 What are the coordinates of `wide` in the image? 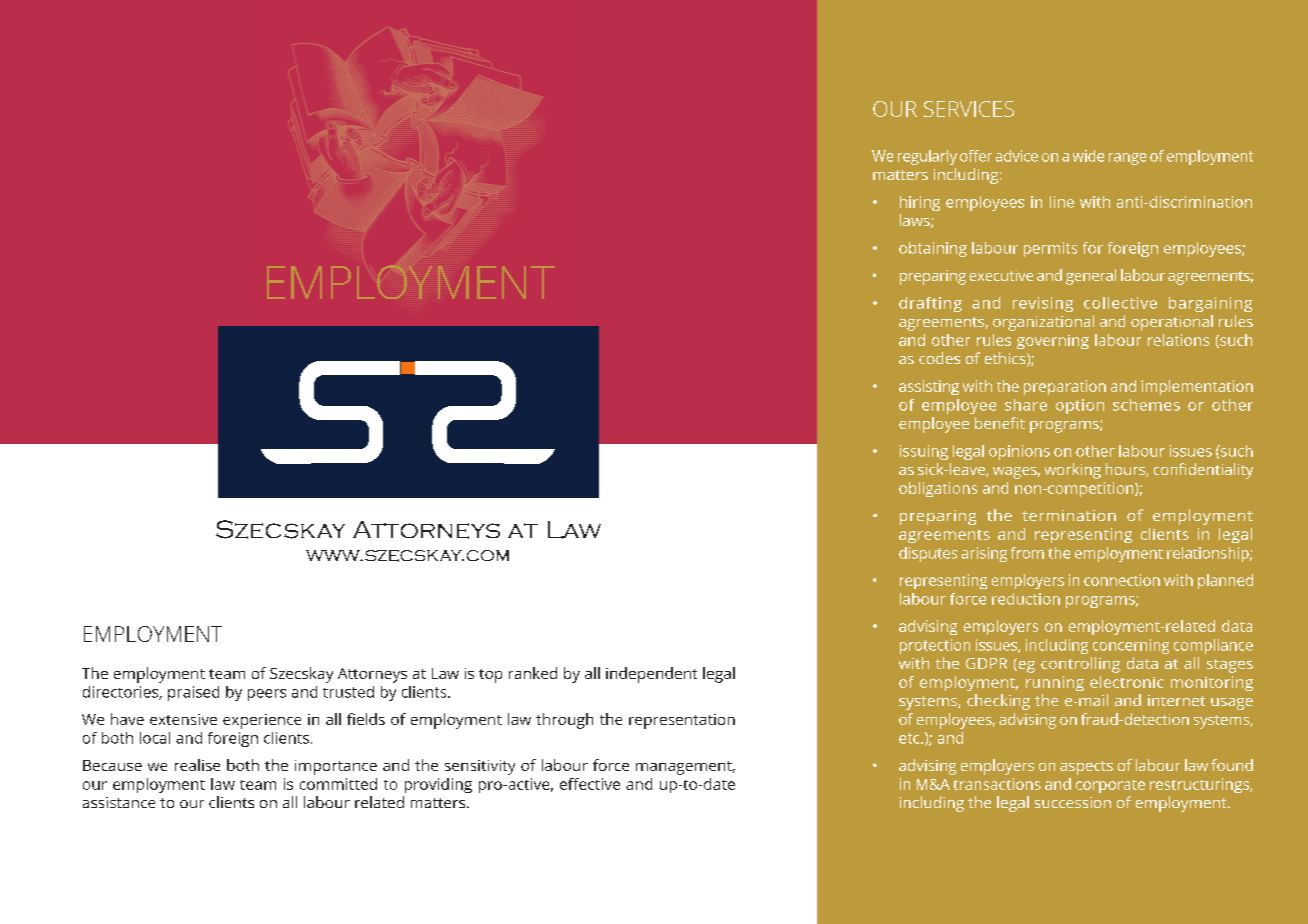 It's located at (1088, 156).
